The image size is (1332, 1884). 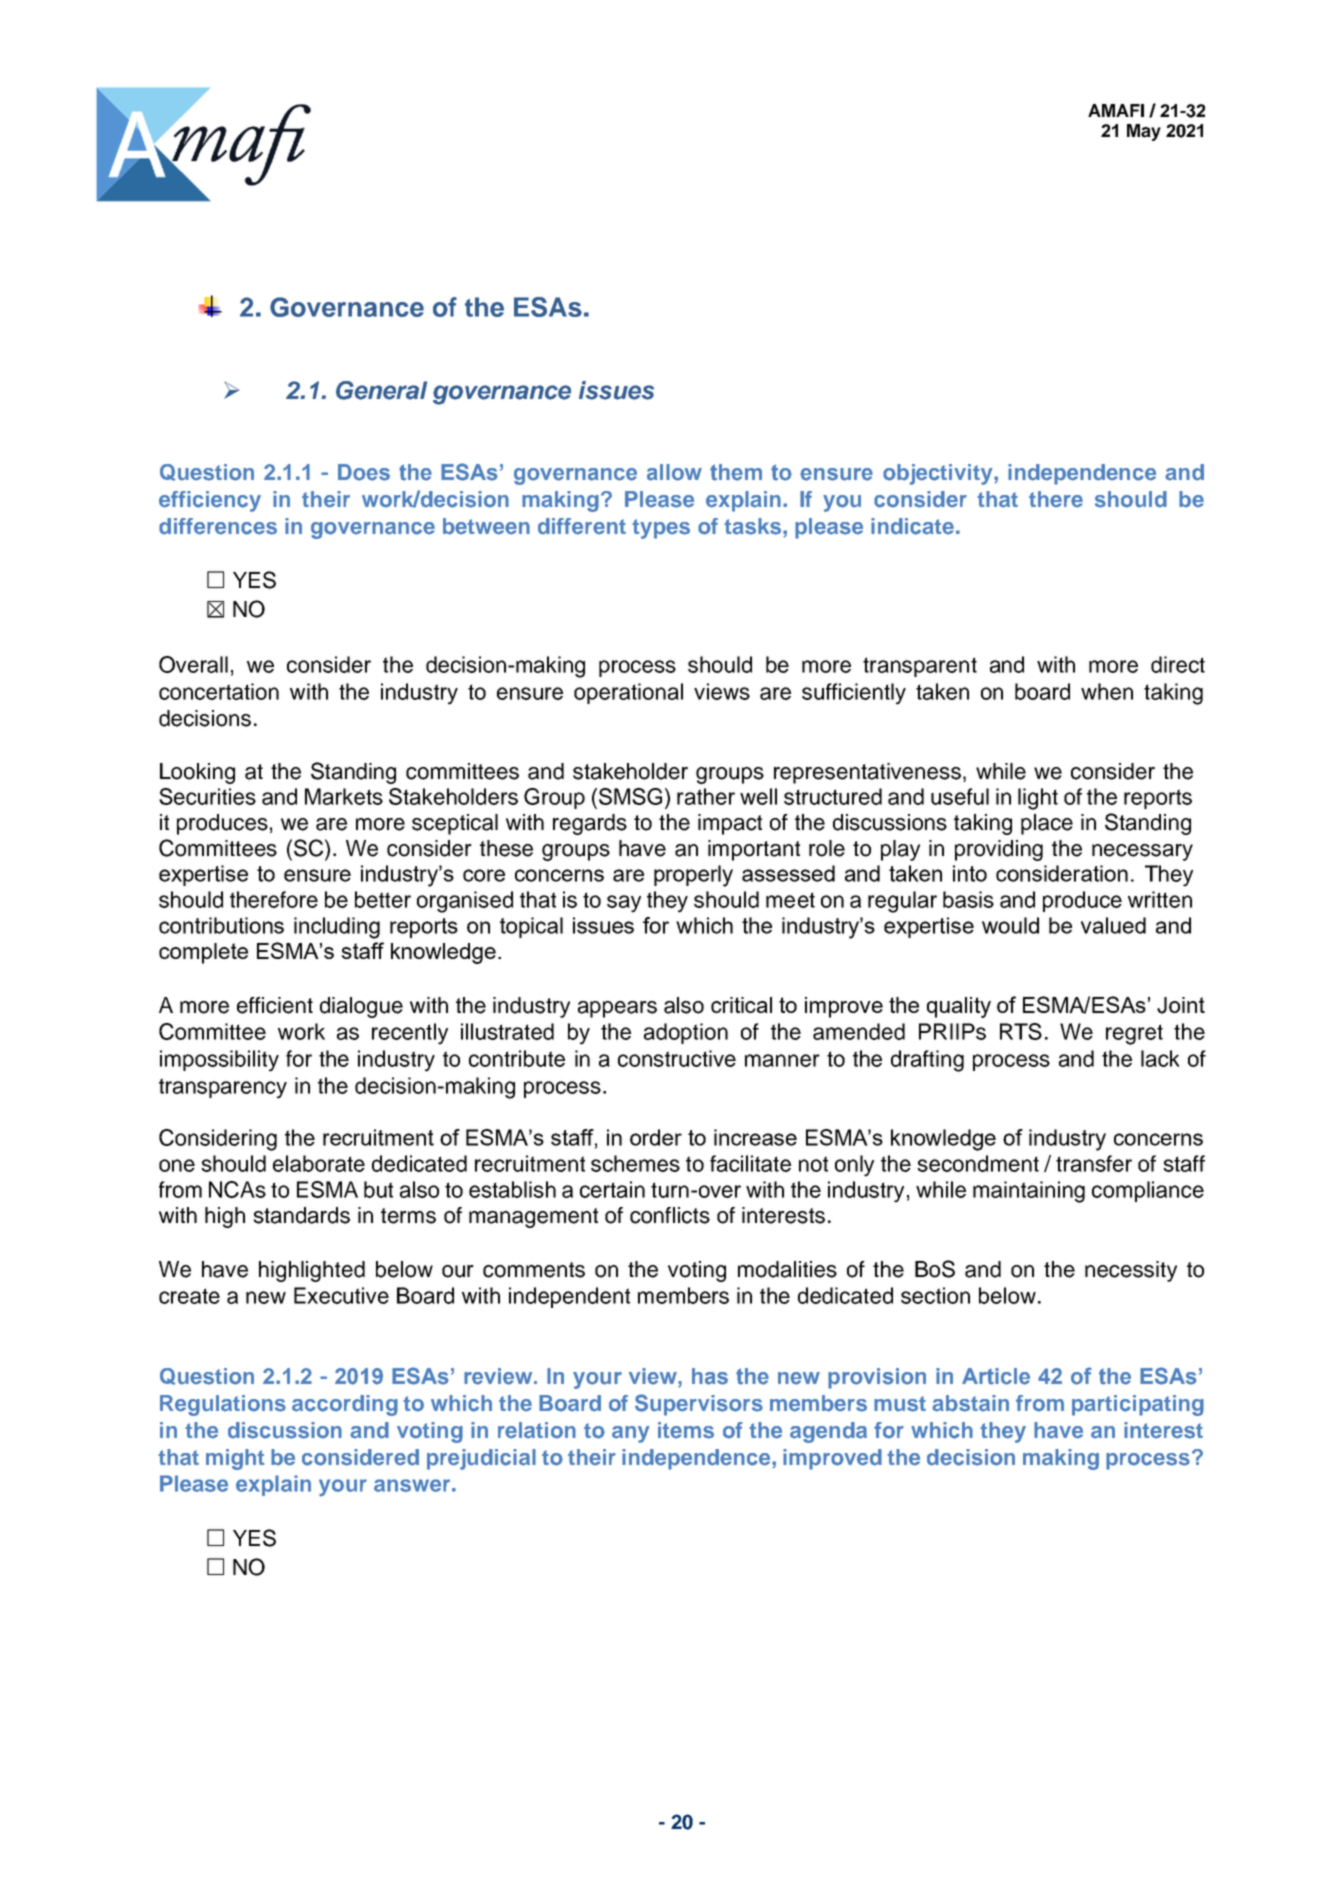 I want to click on differences, so click(x=218, y=526).
